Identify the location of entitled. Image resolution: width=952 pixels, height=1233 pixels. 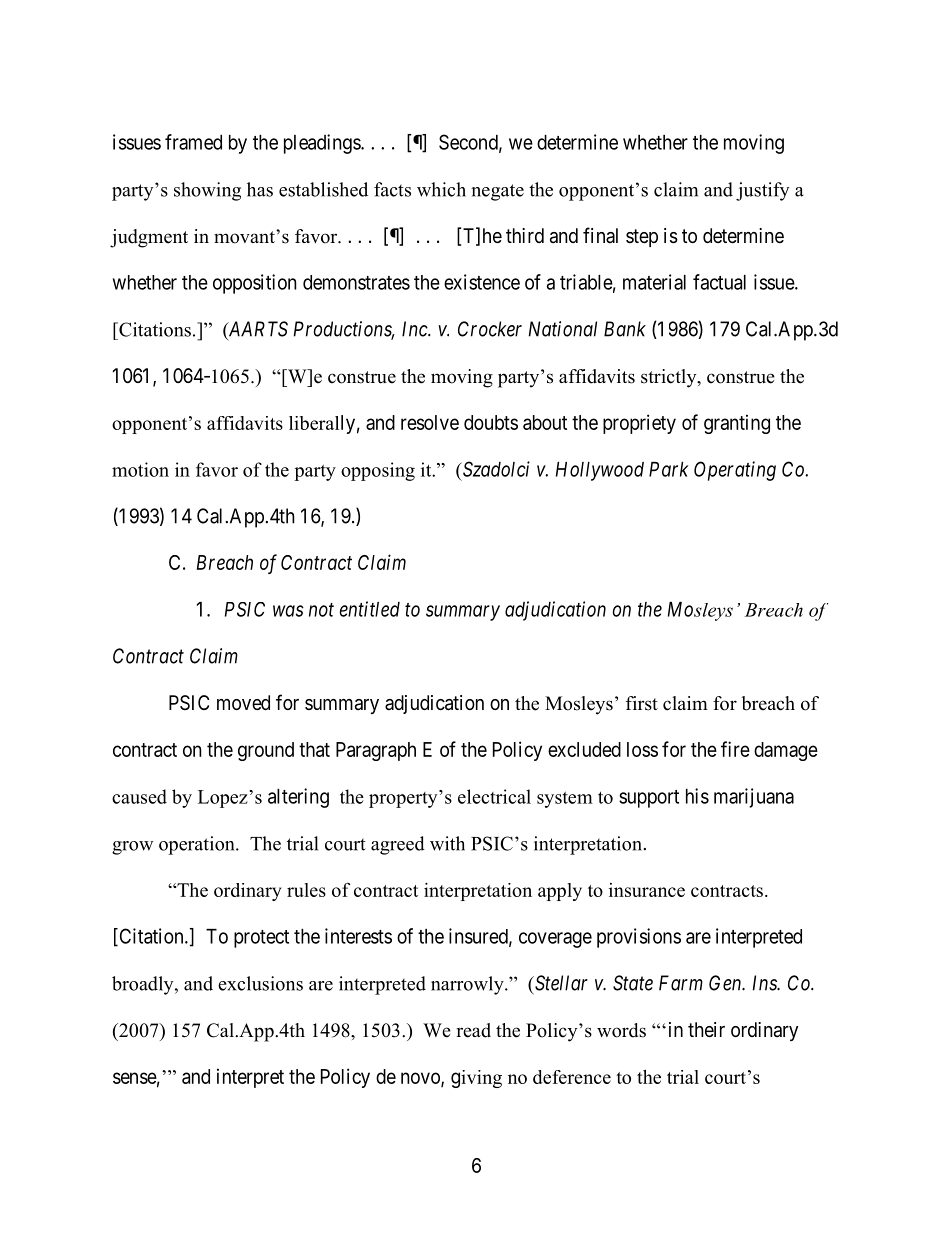
(369, 609).
